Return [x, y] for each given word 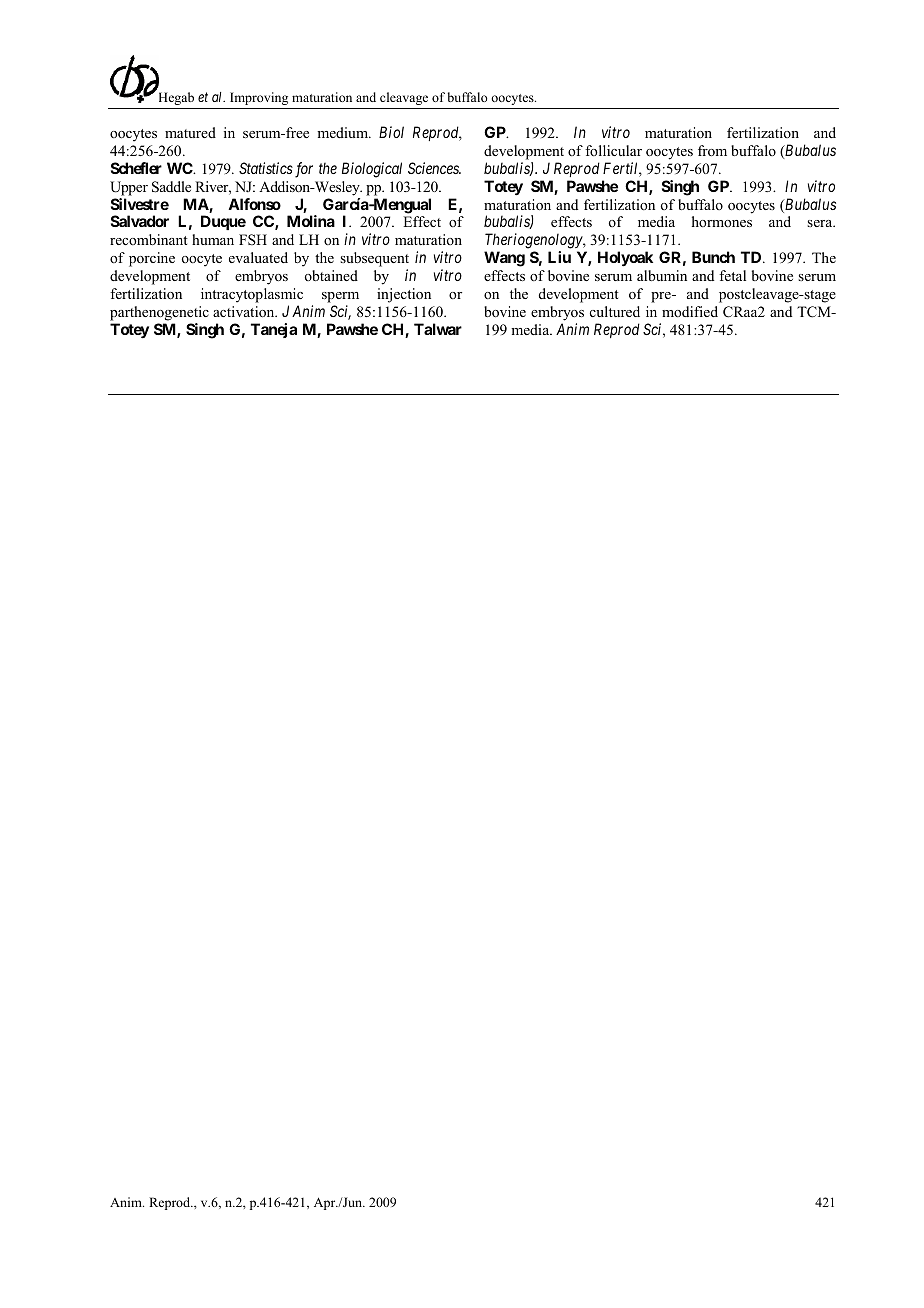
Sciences [434, 168]
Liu [559, 257]
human [213, 239]
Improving [259, 98]
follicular [613, 150]
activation [245, 312]
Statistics [266, 168]
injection [404, 295]
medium [344, 132]
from [712, 150]
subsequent [374, 259]
